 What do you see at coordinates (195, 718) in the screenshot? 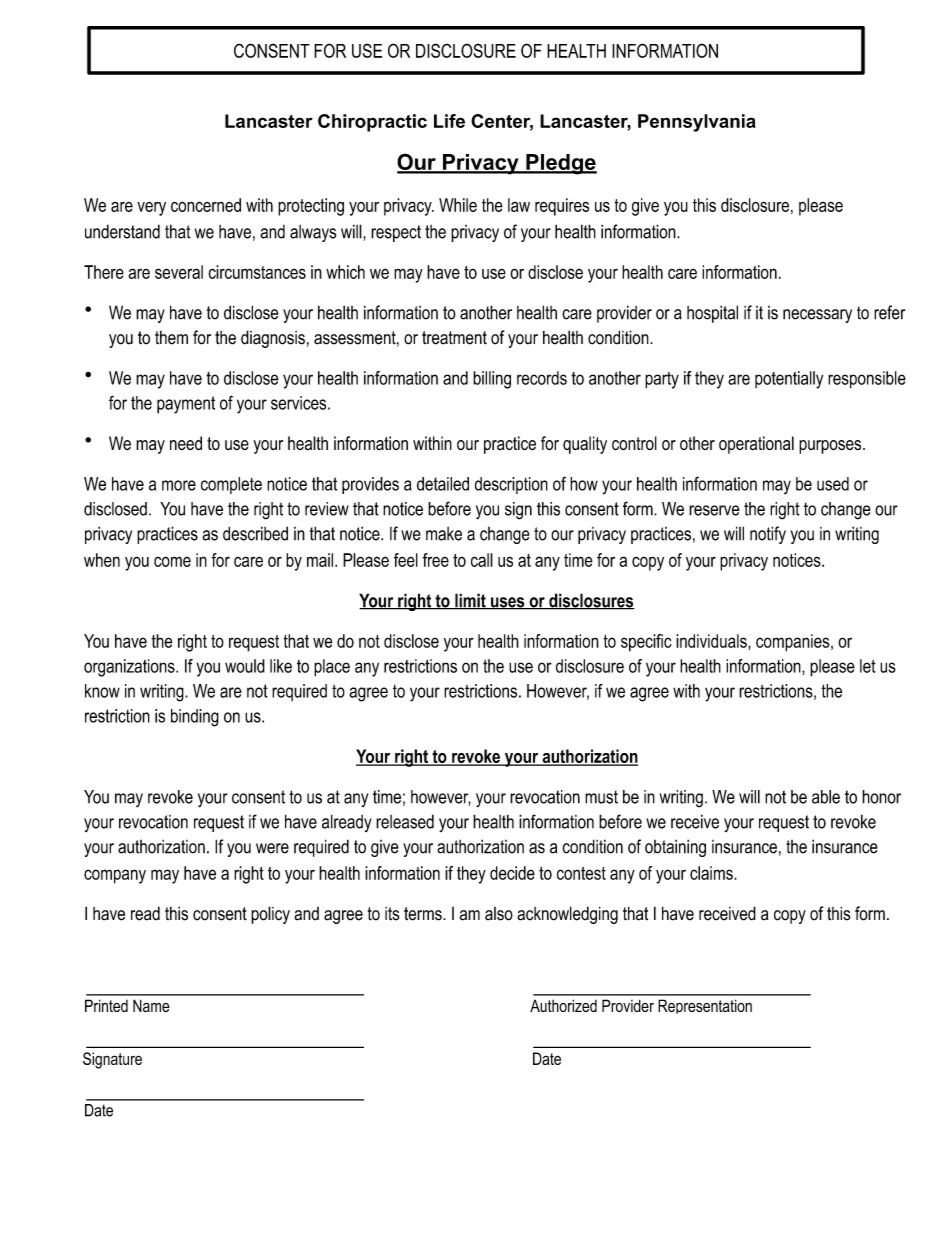
I see `binding` at bounding box center [195, 718].
